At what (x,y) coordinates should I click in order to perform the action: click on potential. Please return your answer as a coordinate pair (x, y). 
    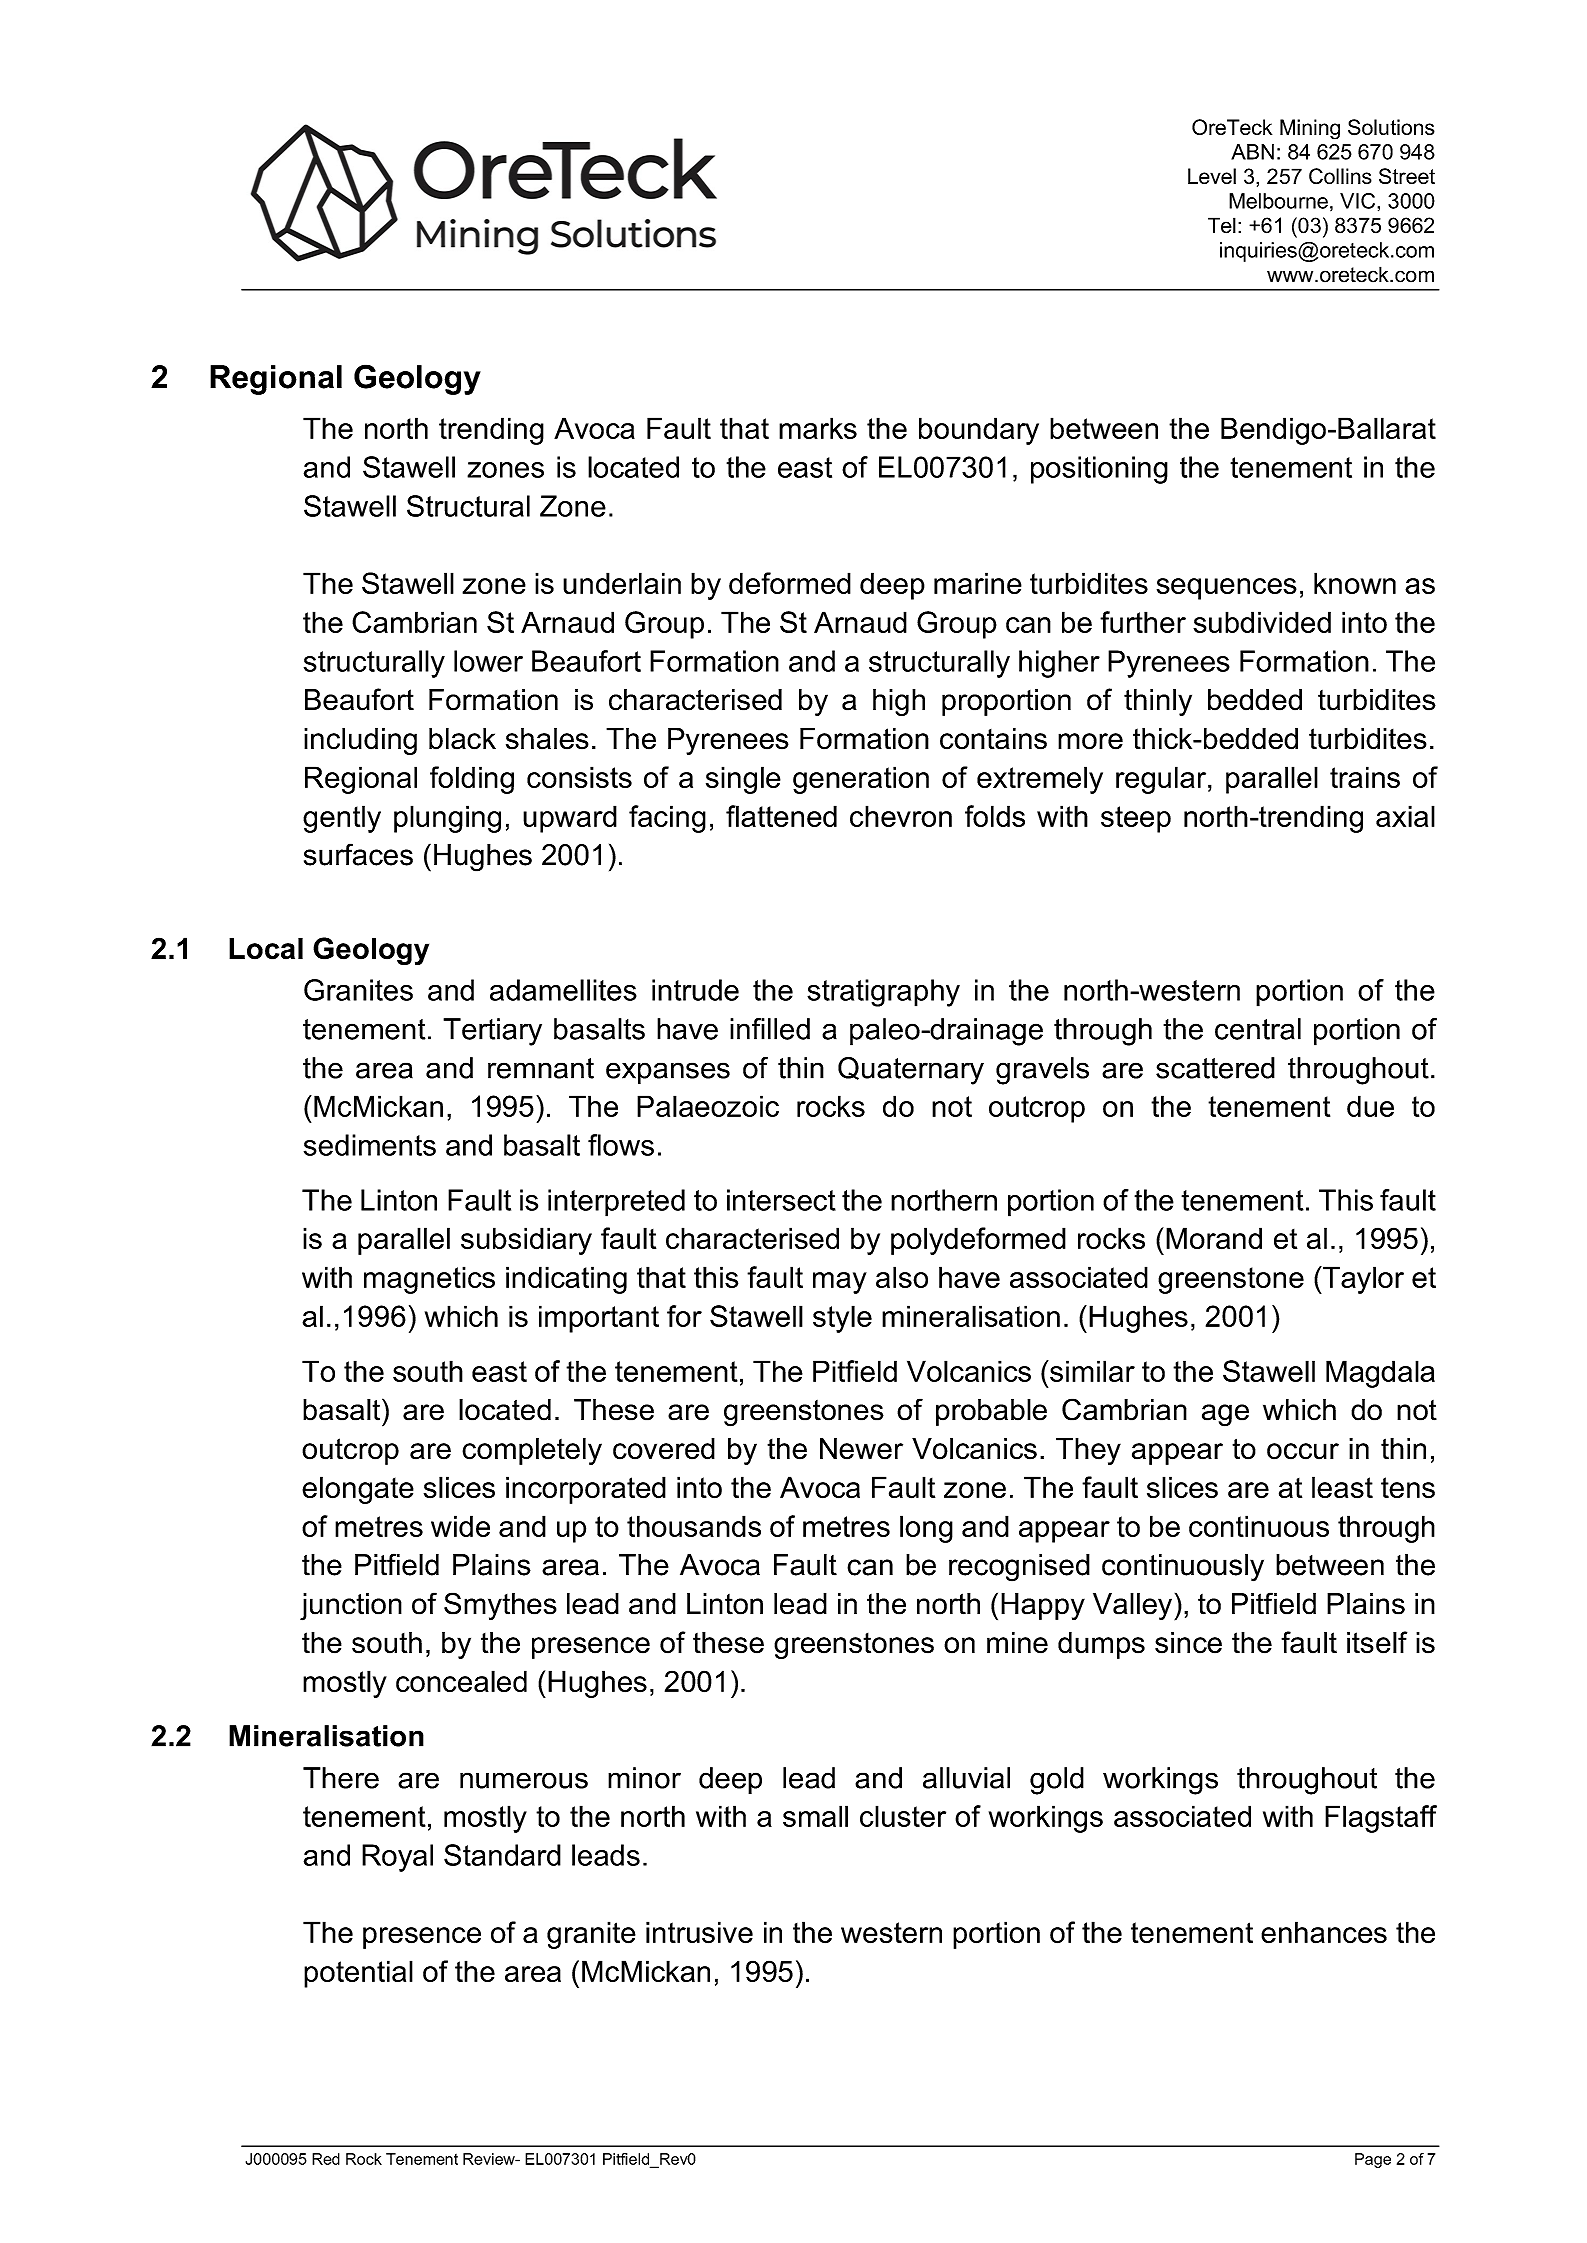
    Looking at the image, I should click on (358, 1974).
